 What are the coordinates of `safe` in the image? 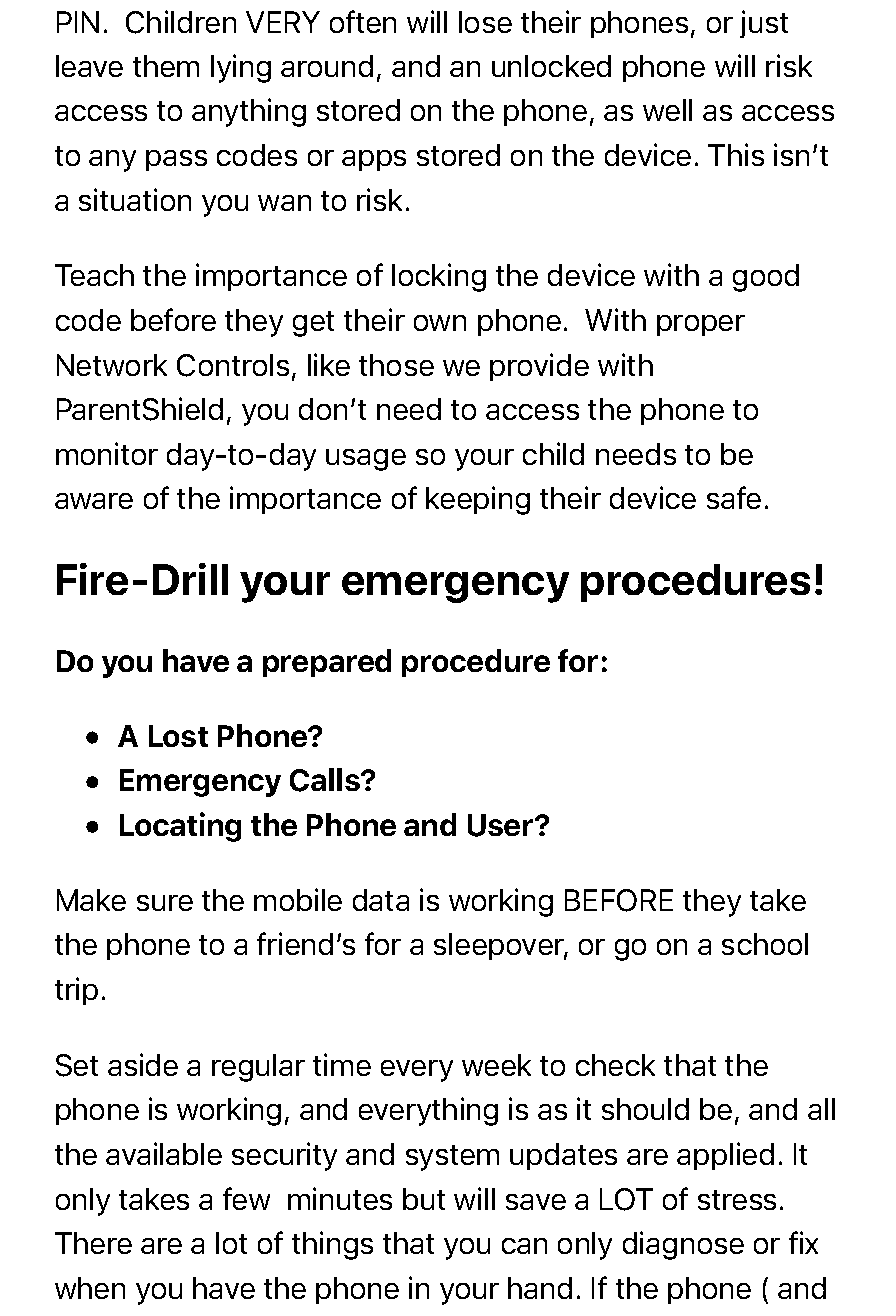 It's located at (734, 497).
